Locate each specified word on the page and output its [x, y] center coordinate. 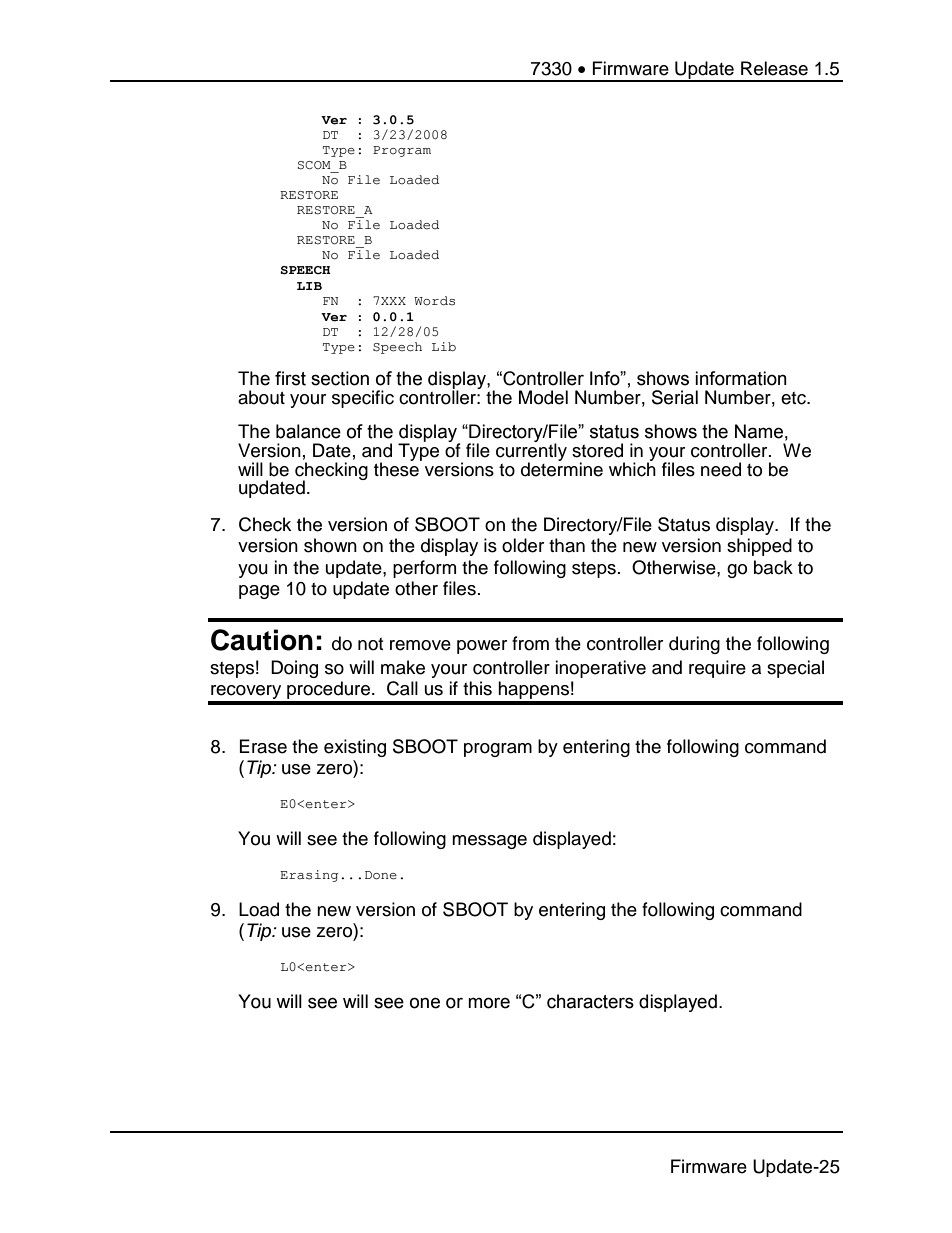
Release [774, 68]
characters [590, 1001]
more [489, 1003]
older [523, 545]
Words [434, 301]
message [489, 842]
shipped [759, 547]
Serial [675, 397]
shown [330, 545]
